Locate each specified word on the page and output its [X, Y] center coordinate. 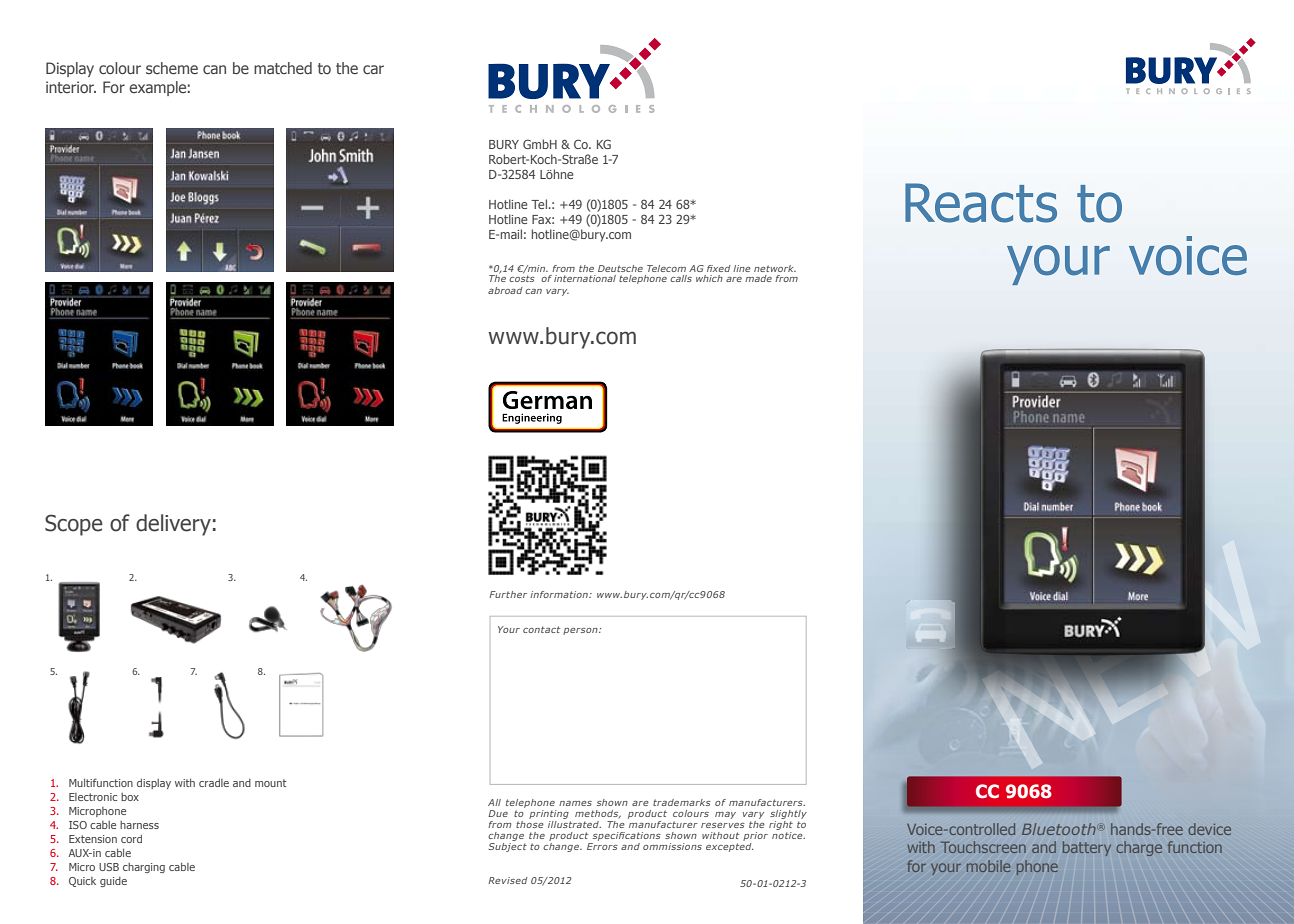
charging [144, 868]
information [560, 594]
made [758, 278]
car [373, 69]
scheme [172, 68]
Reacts [981, 203]
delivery [173, 525]
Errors [602, 846]
